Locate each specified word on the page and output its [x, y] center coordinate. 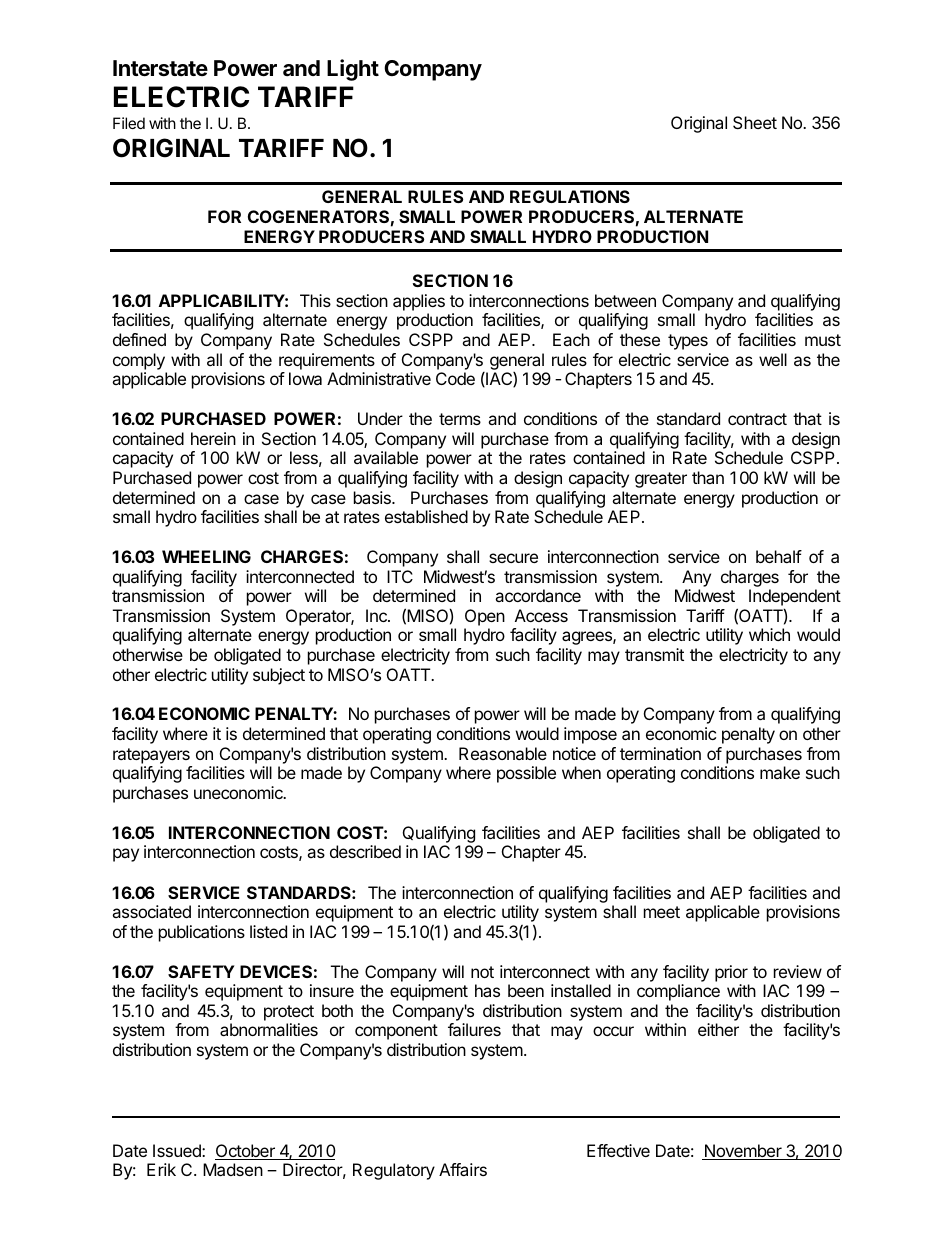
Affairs [463, 1169]
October [246, 1152]
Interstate [160, 68]
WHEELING [206, 556]
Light [353, 70]
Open [485, 617]
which [769, 634]
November [743, 1152]
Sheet [755, 122]
